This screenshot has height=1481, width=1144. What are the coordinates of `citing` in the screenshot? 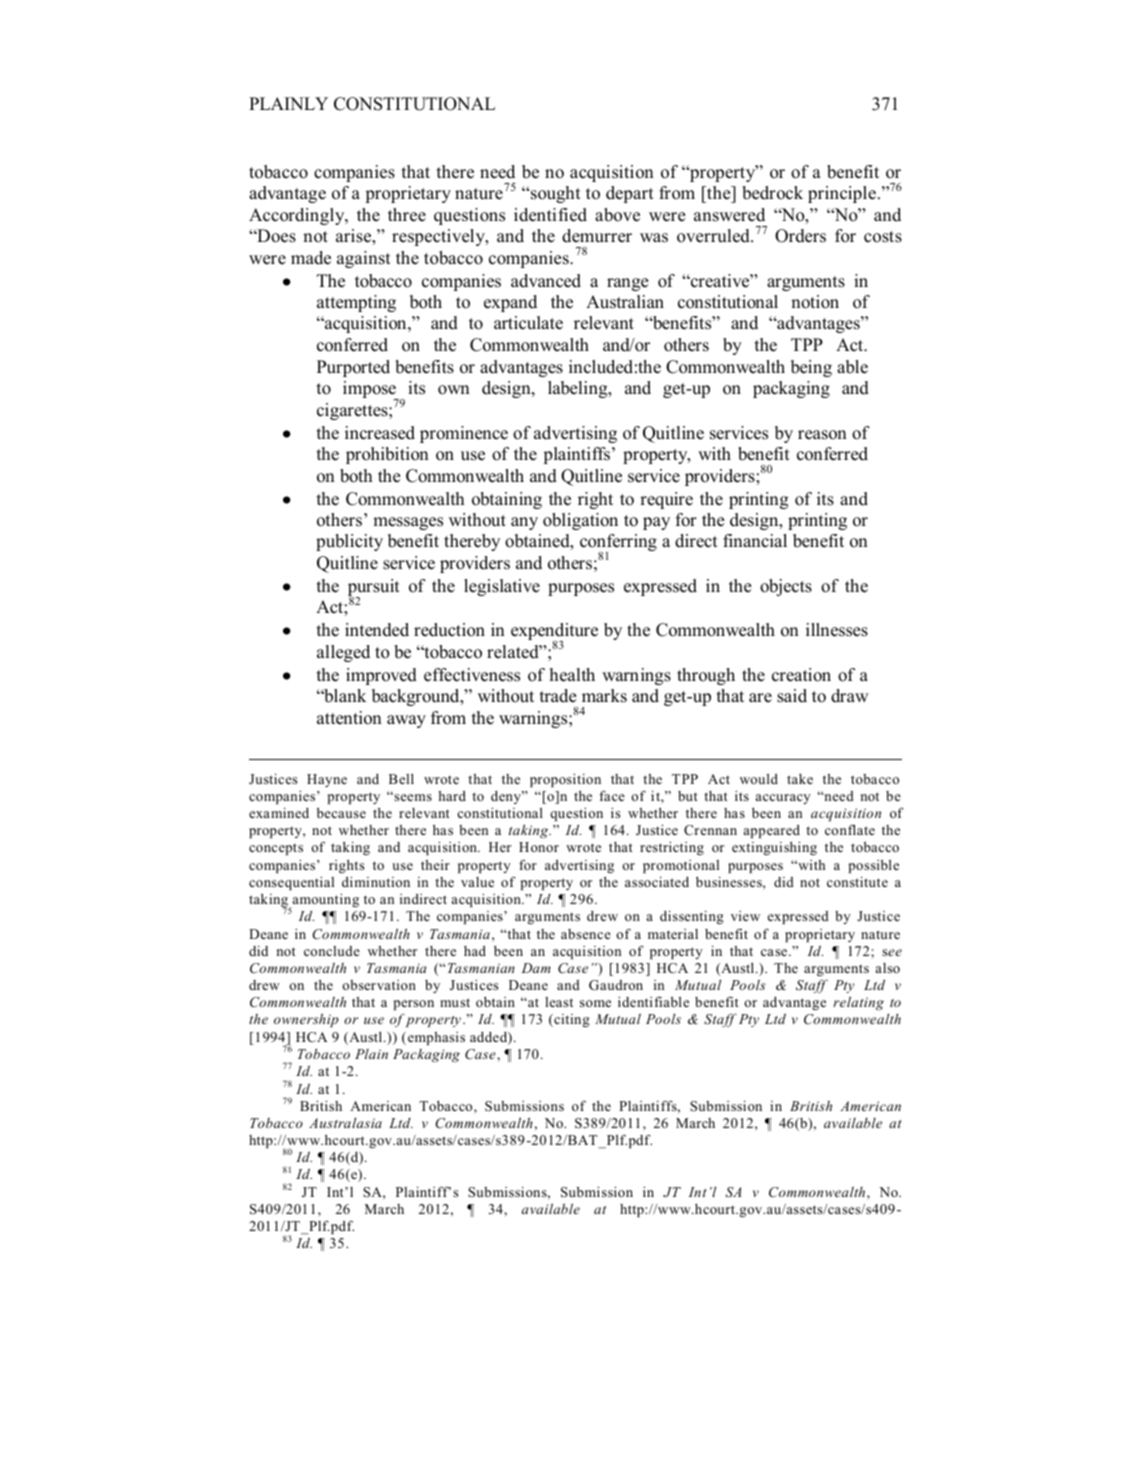 It's located at (571, 1020).
